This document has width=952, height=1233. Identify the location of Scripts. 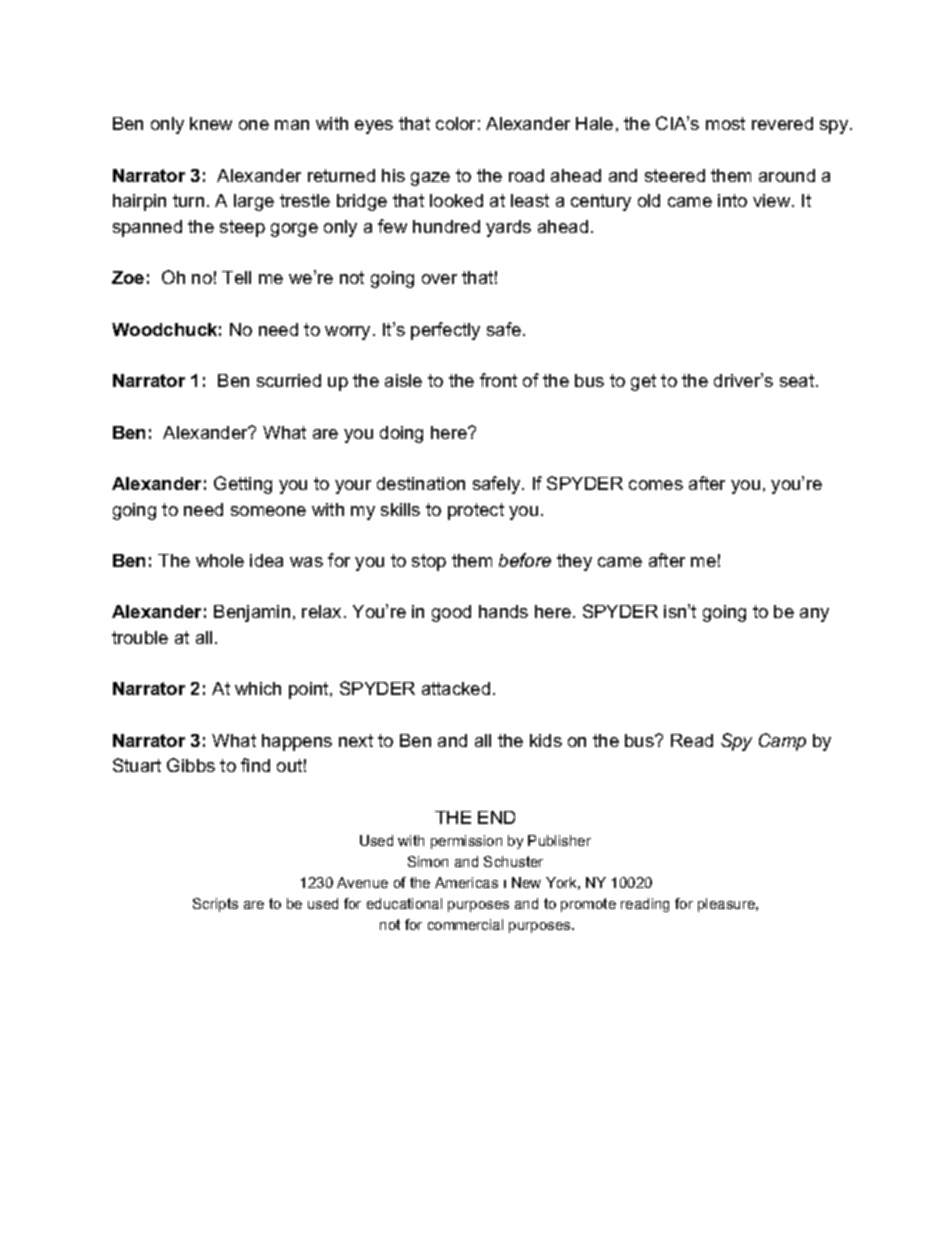
(215, 905).
